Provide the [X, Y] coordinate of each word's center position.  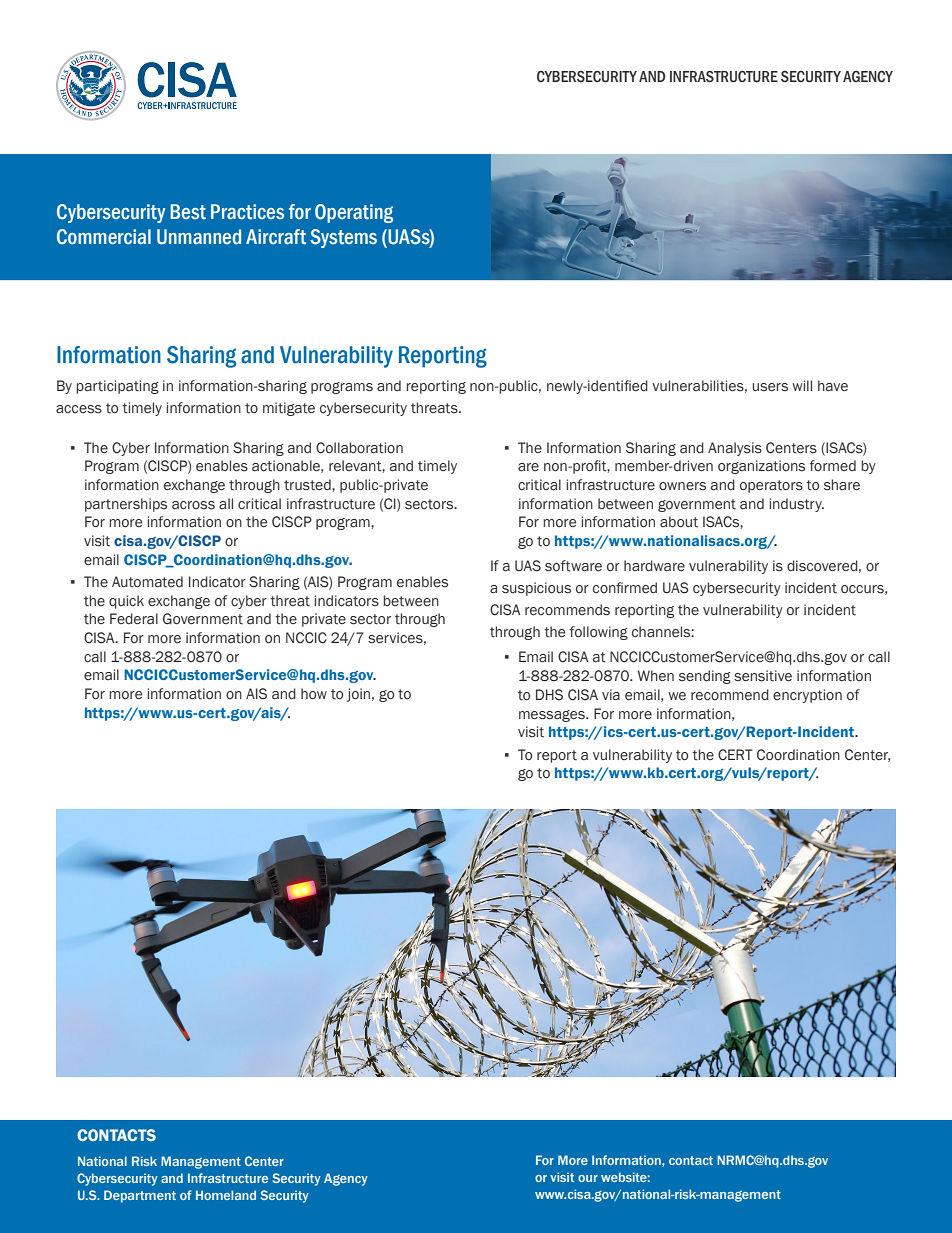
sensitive [763, 676]
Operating [354, 213]
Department [140, 1196]
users [770, 387]
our [588, 1178]
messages [553, 716]
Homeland [226, 1195]
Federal [134, 618]
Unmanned [199, 237]
